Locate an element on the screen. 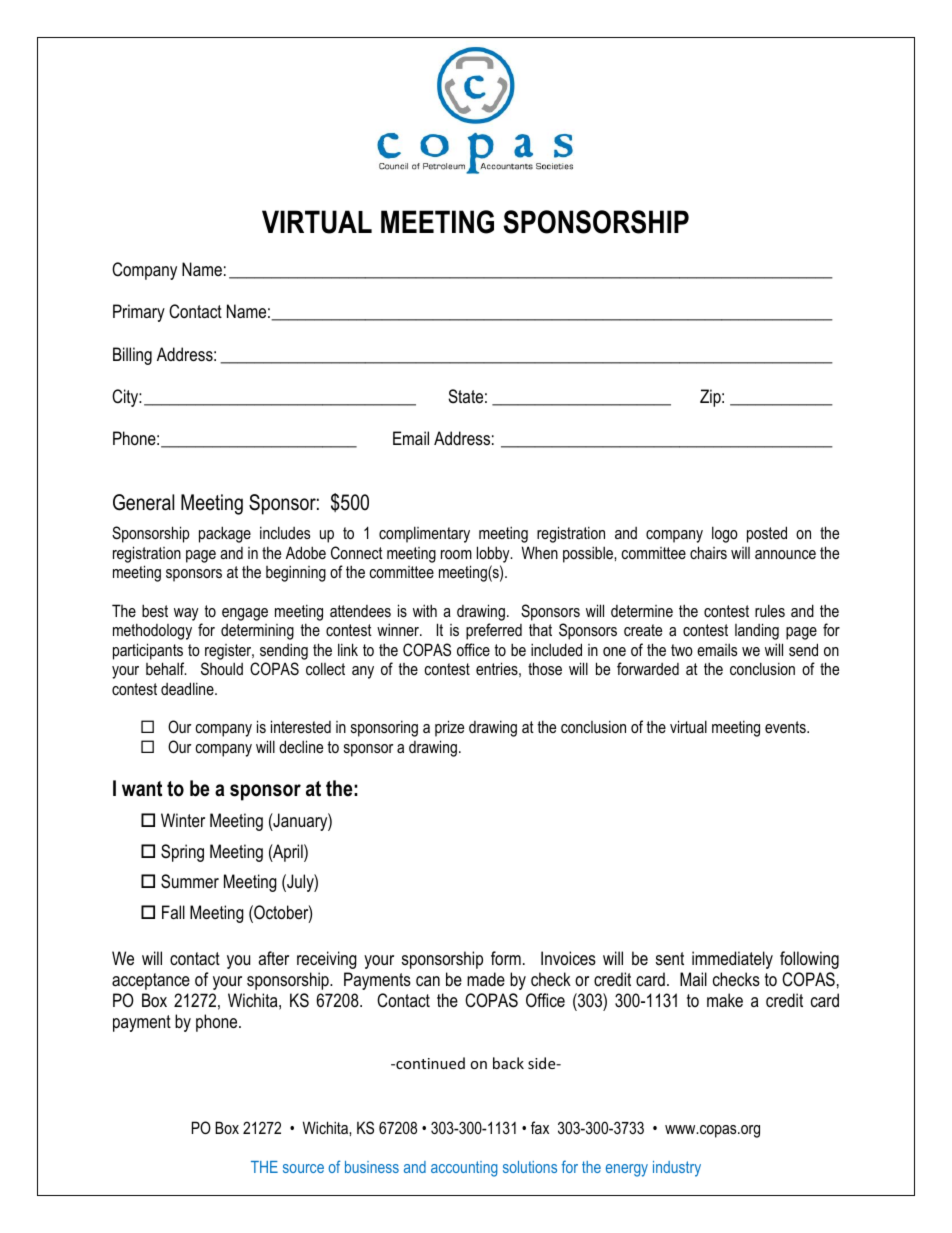  logo is located at coordinates (725, 534).
